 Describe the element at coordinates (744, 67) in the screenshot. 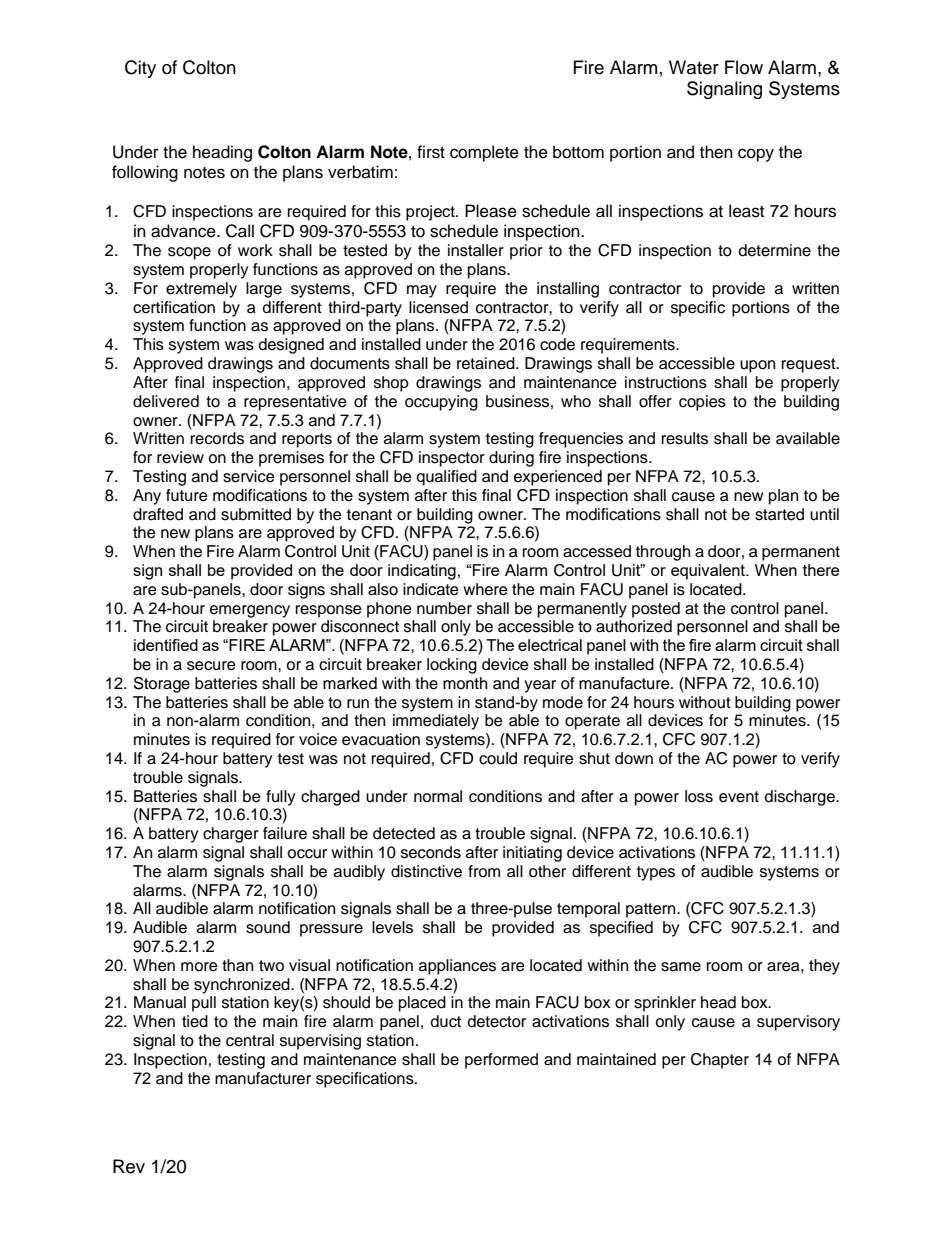

I see `Flow` at that location.
